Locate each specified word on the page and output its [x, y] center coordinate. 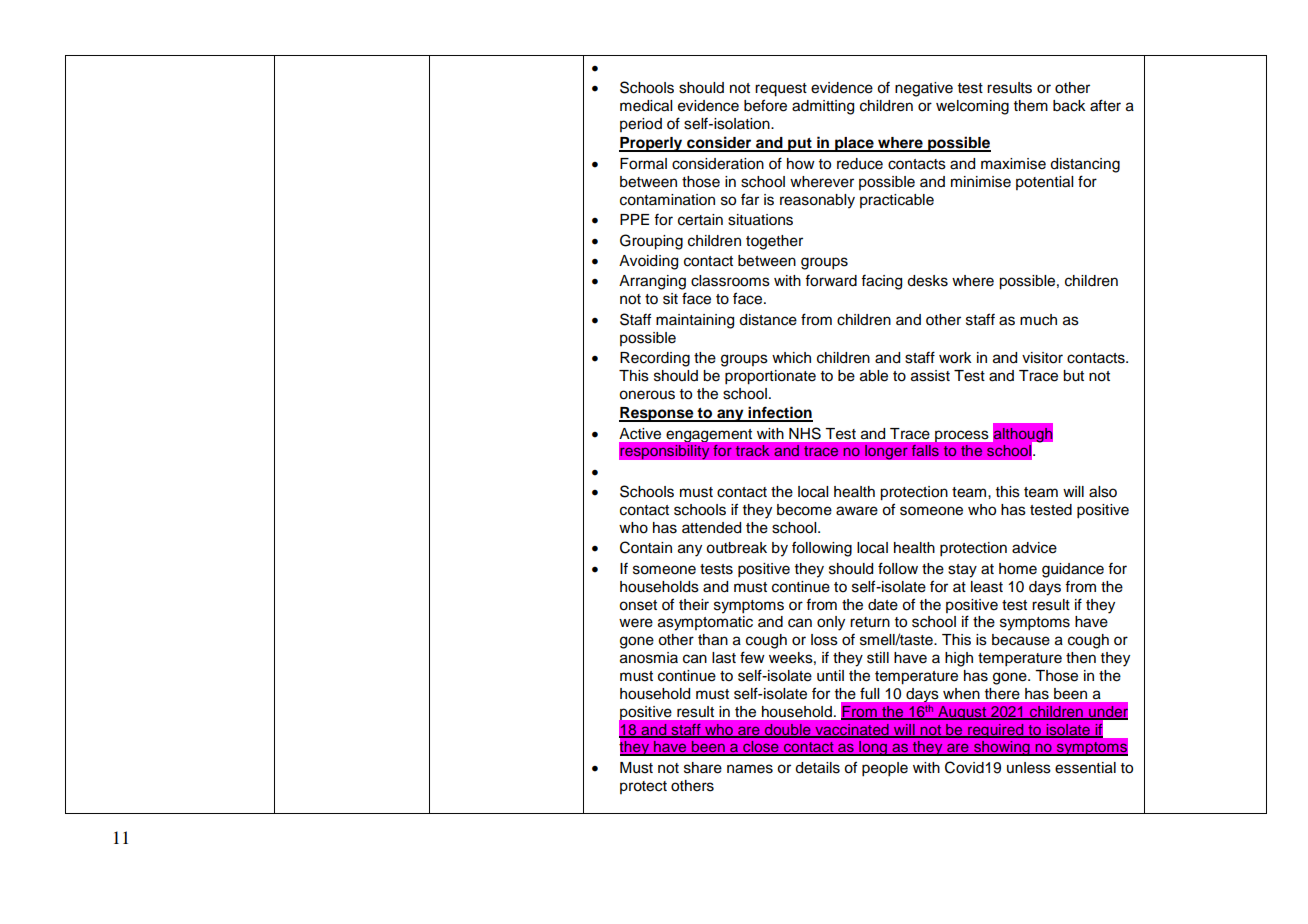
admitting [823, 107]
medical [646, 106]
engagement [709, 435]
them [1031, 106]
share [703, 768]
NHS [805, 433]
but [1073, 376]
